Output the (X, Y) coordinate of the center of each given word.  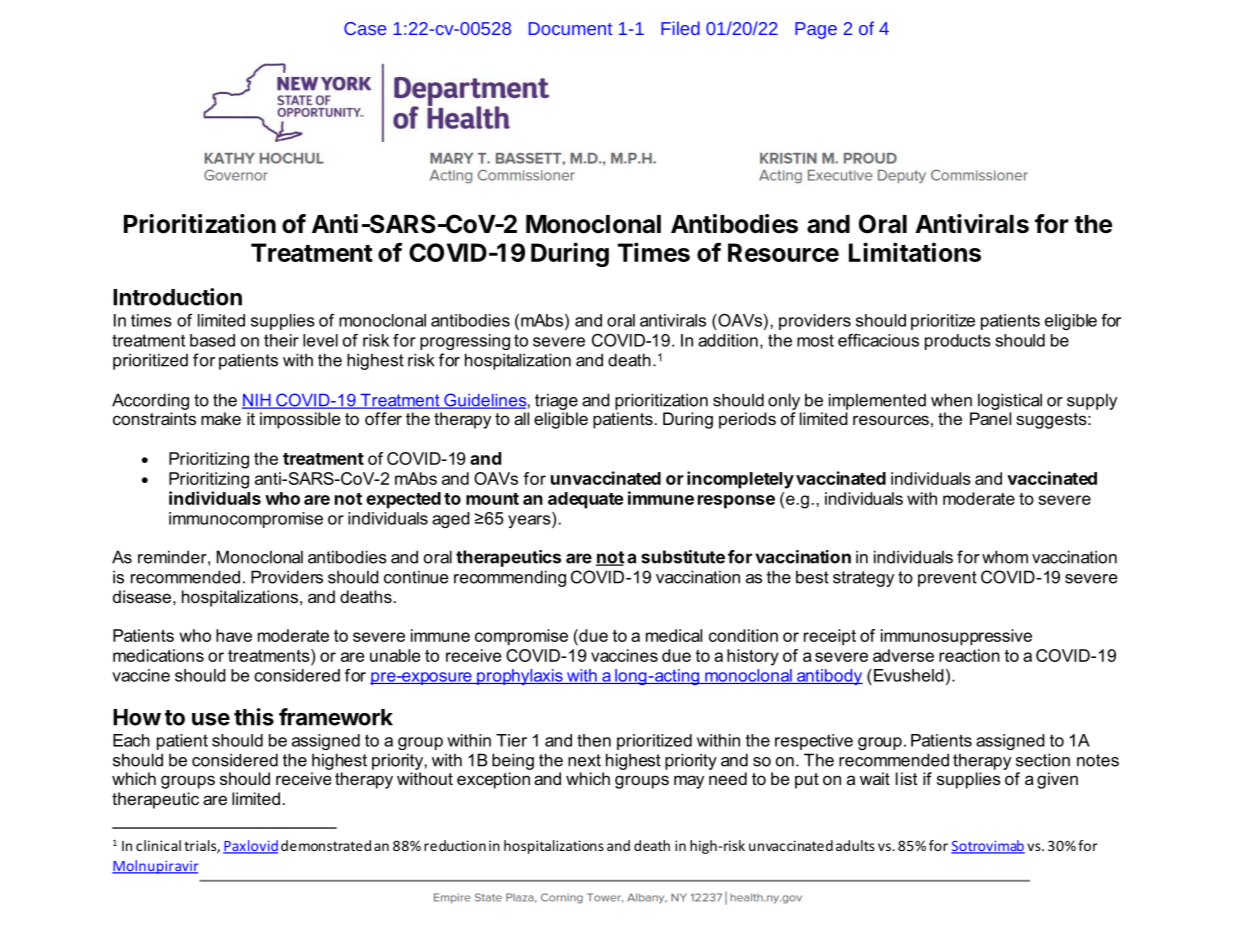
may (689, 782)
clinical (158, 845)
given (1057, 780)
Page (816, 30)
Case (365, 28)
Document (571, 28)
